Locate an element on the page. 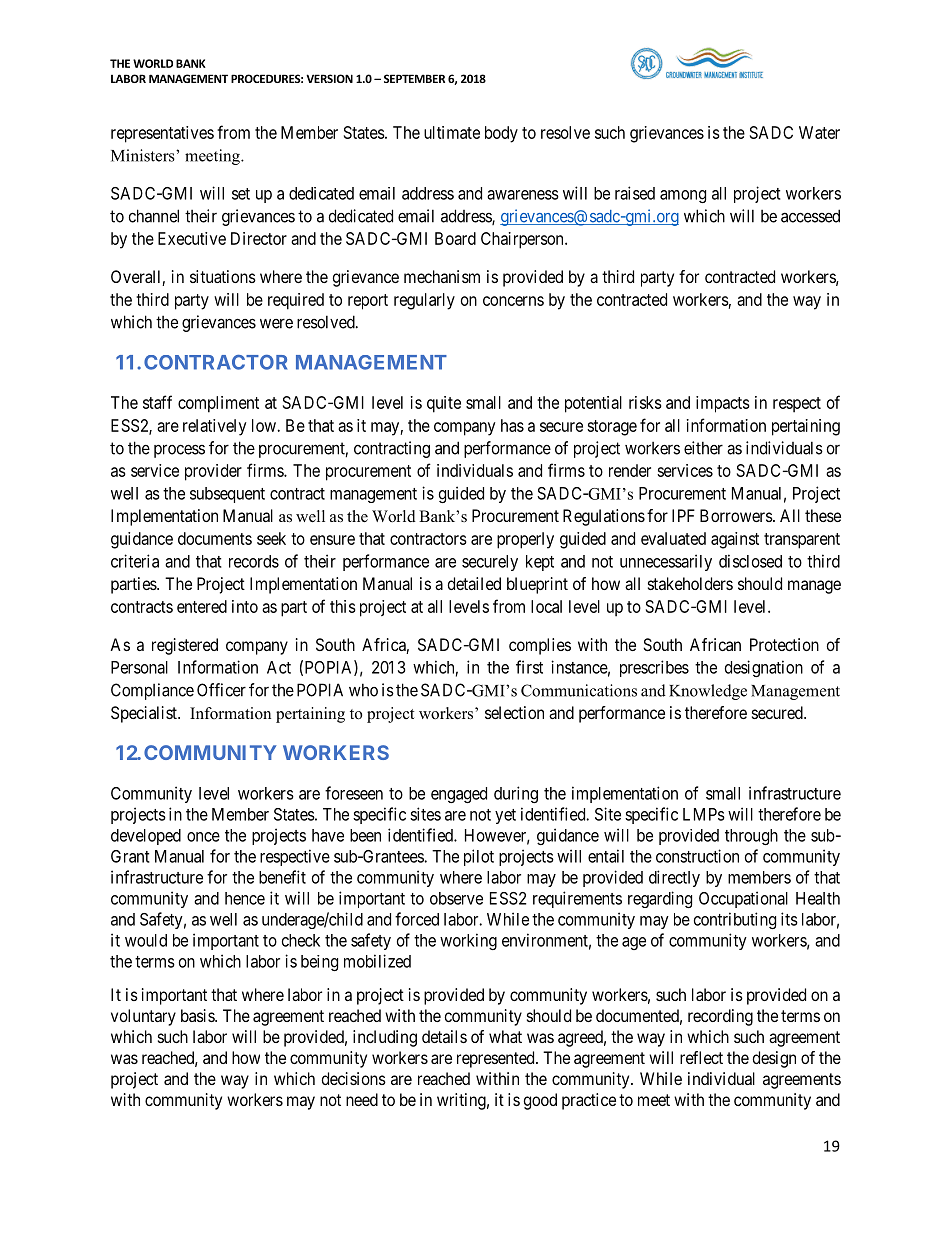 The width and height of the document is (952, 1233). Knowledge is located at coordinates (708, 692).
